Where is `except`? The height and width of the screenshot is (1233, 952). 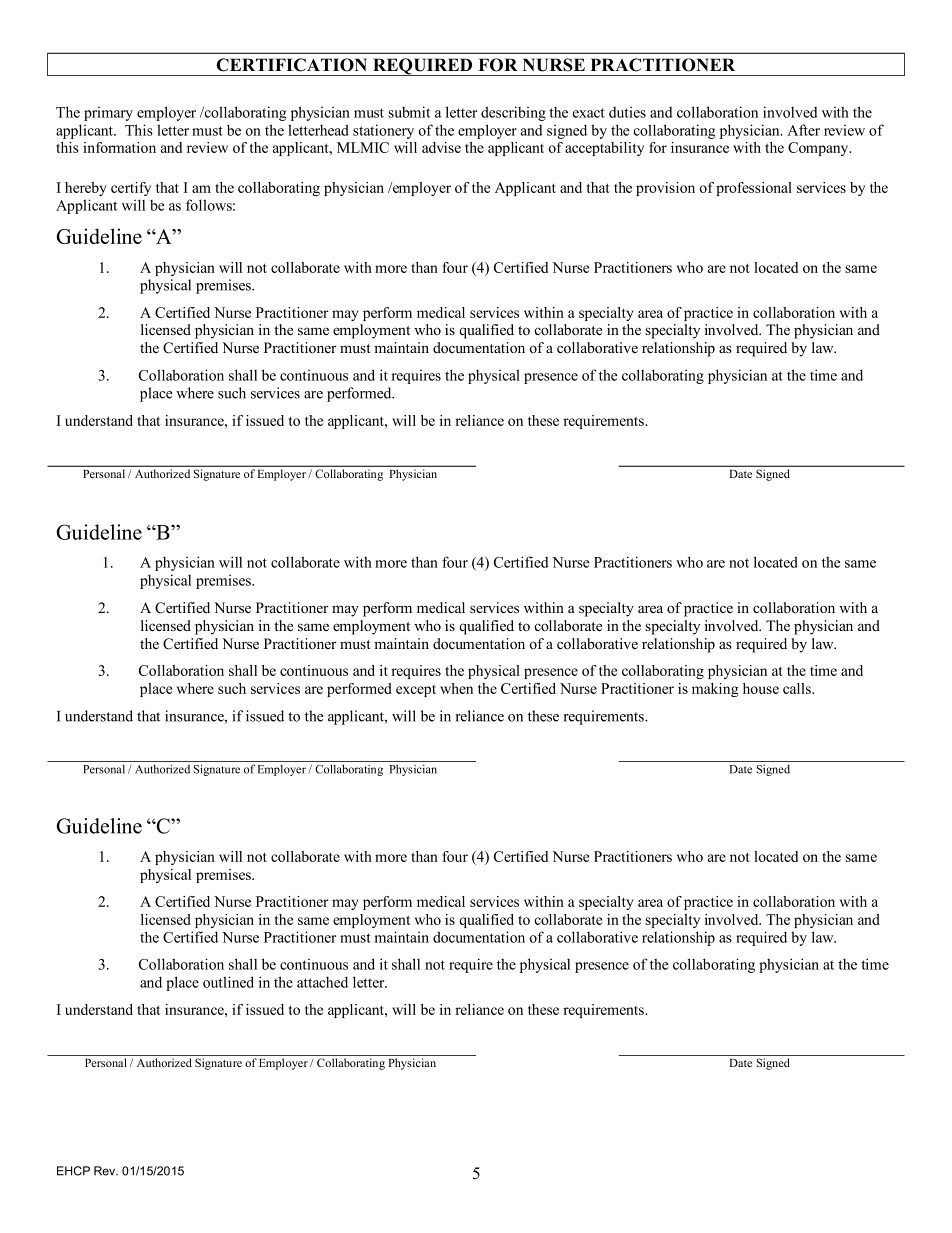 except is located at coordinates (416, 691).
